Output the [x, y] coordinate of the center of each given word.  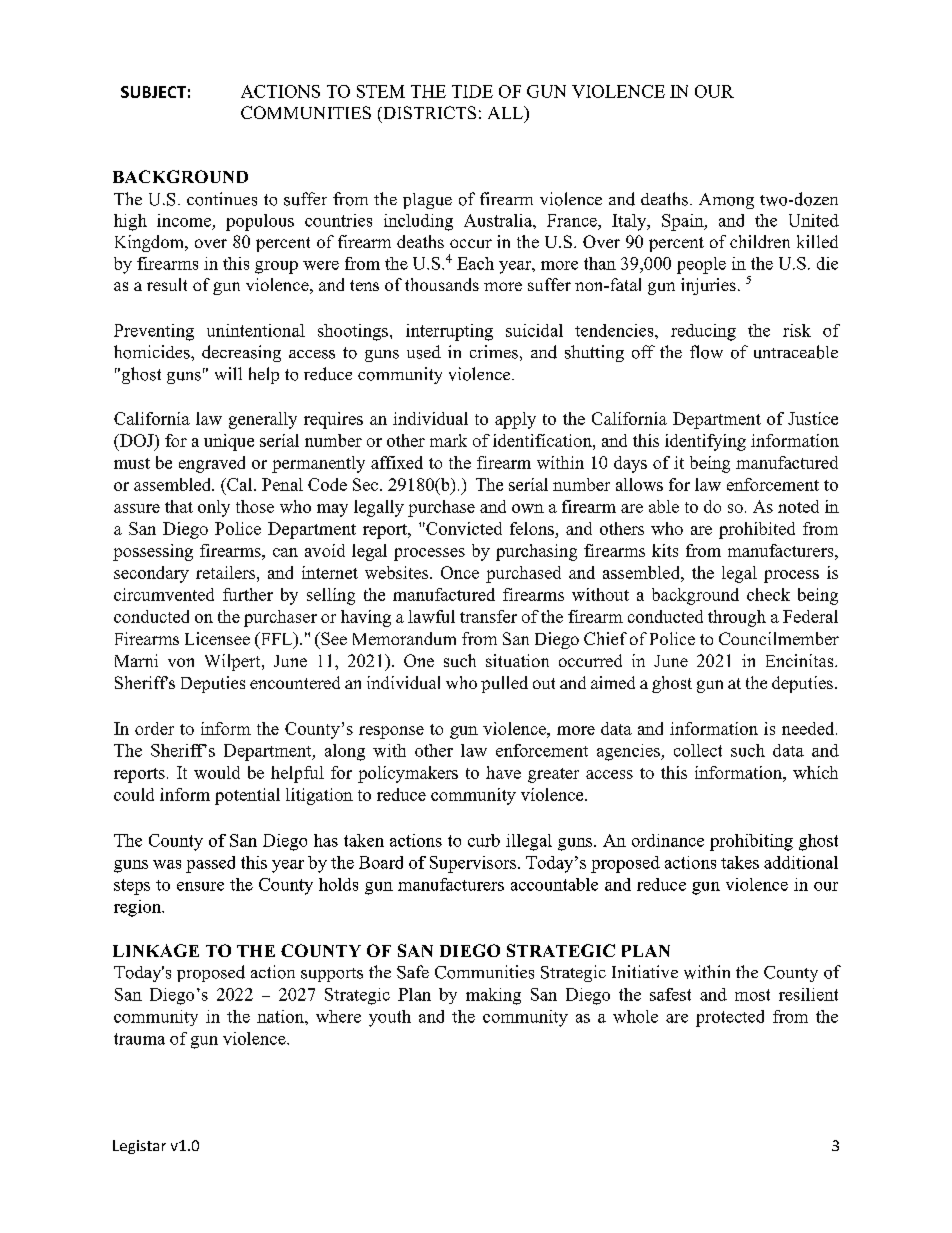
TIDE [472, 91]
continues [222, 199]
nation [281, 1016]
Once [460, 572]
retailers [227, 572]
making [493, 996]
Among [726, 201]
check [768, 594]
